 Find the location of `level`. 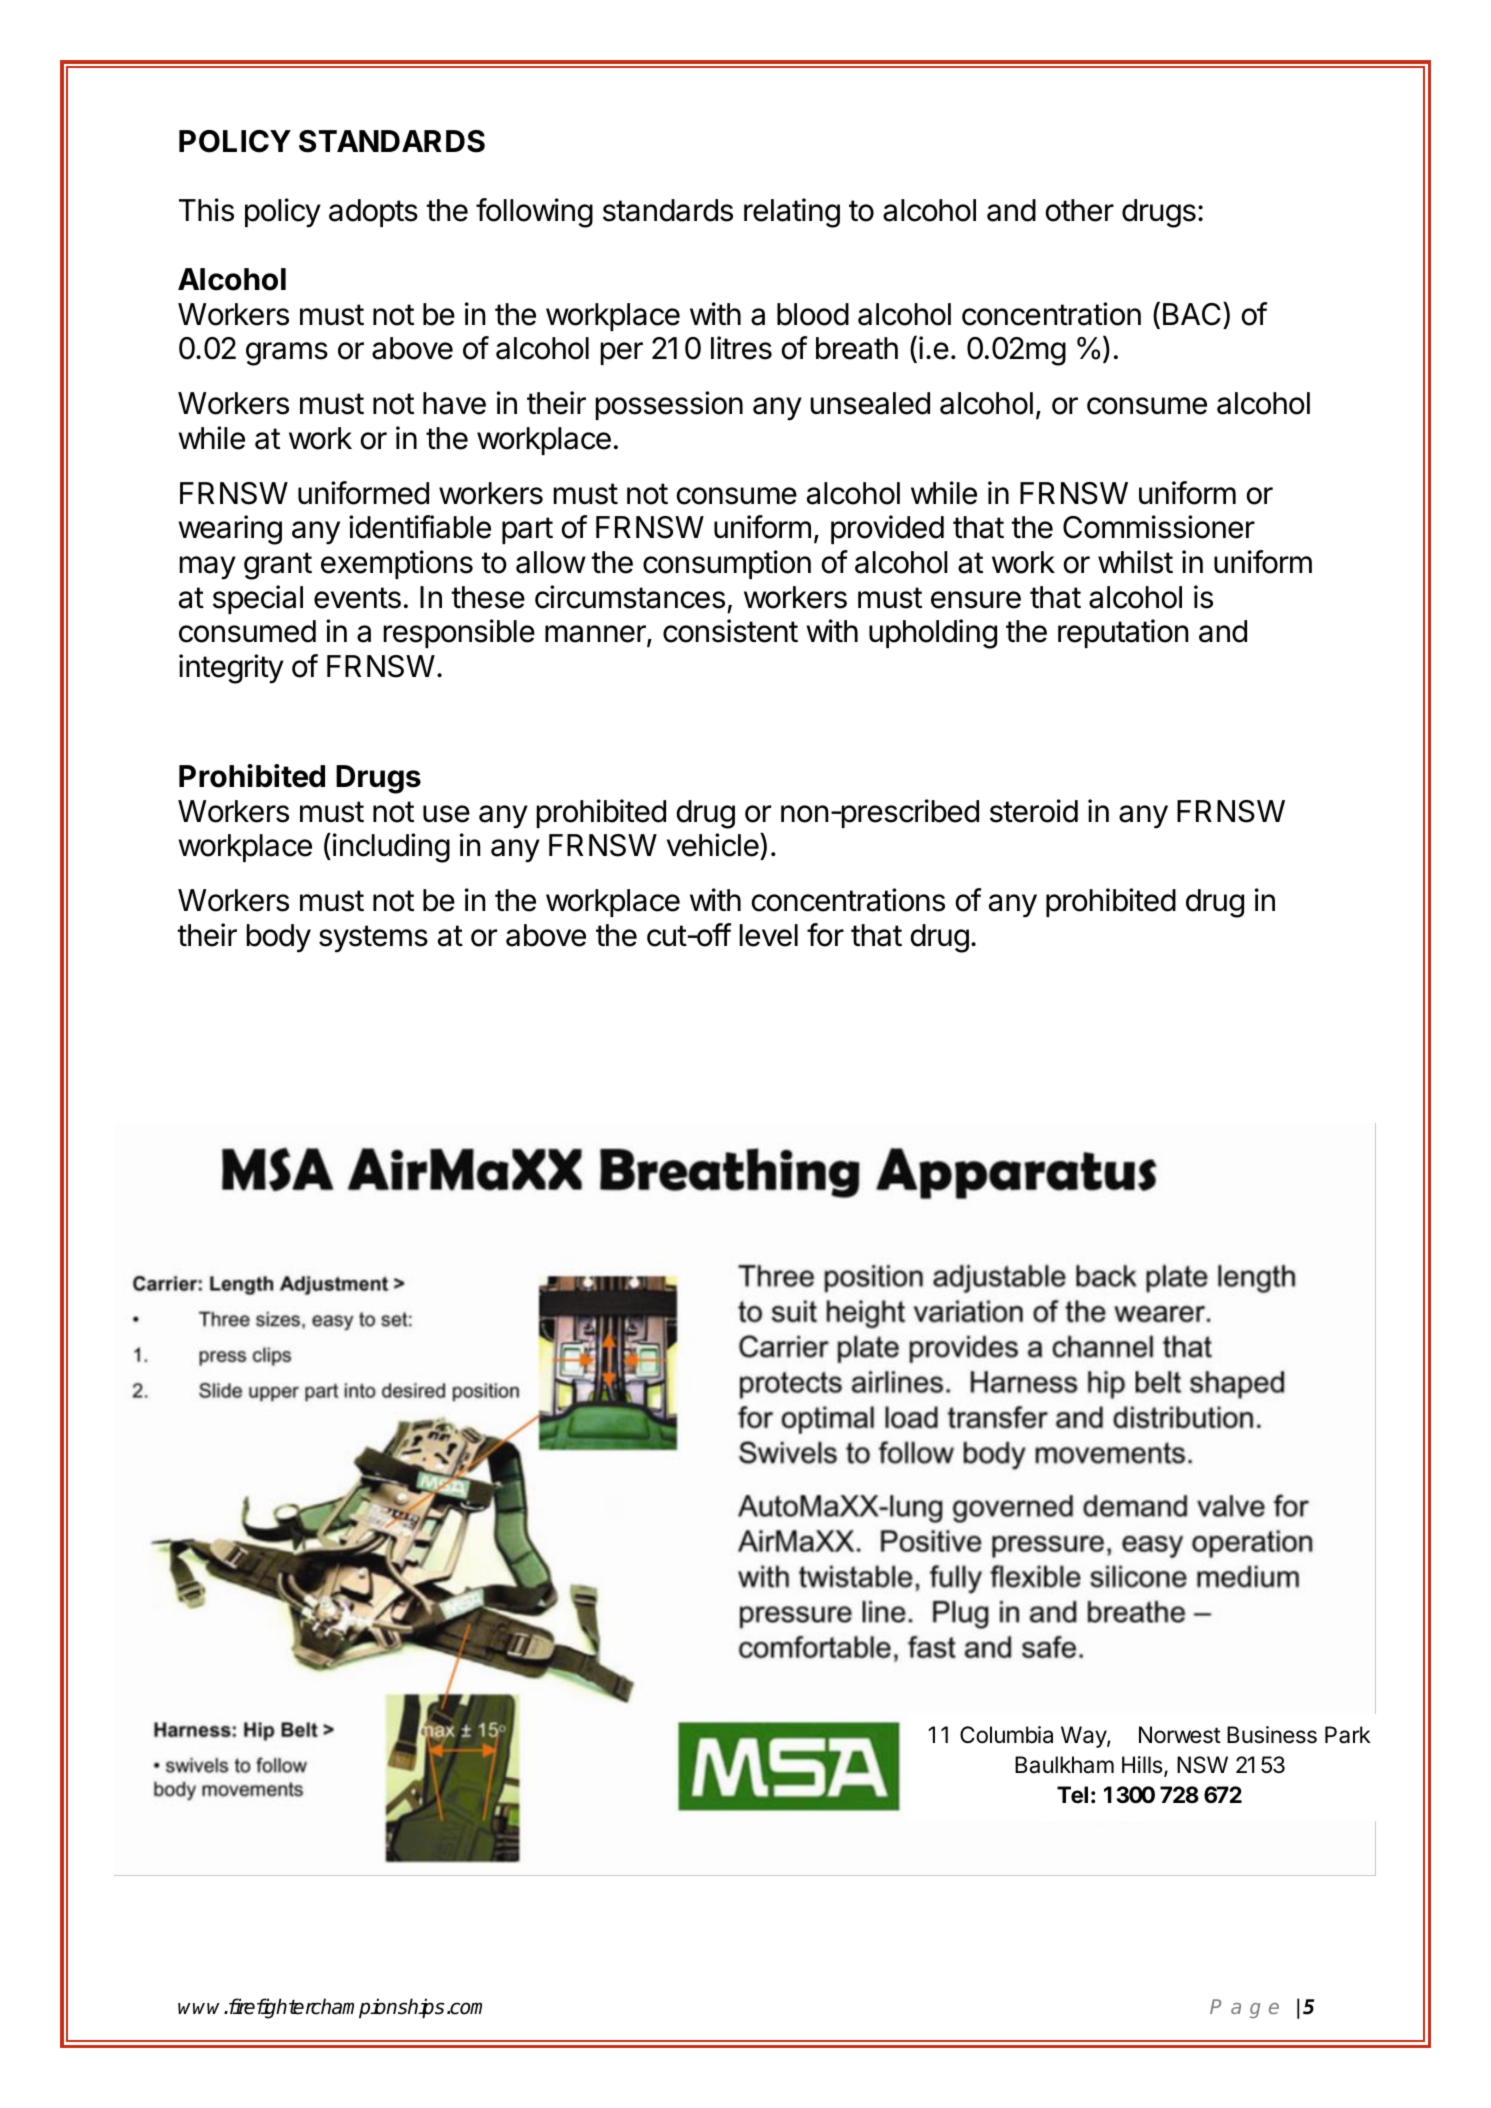

level is located at coordinates (769, 935).
